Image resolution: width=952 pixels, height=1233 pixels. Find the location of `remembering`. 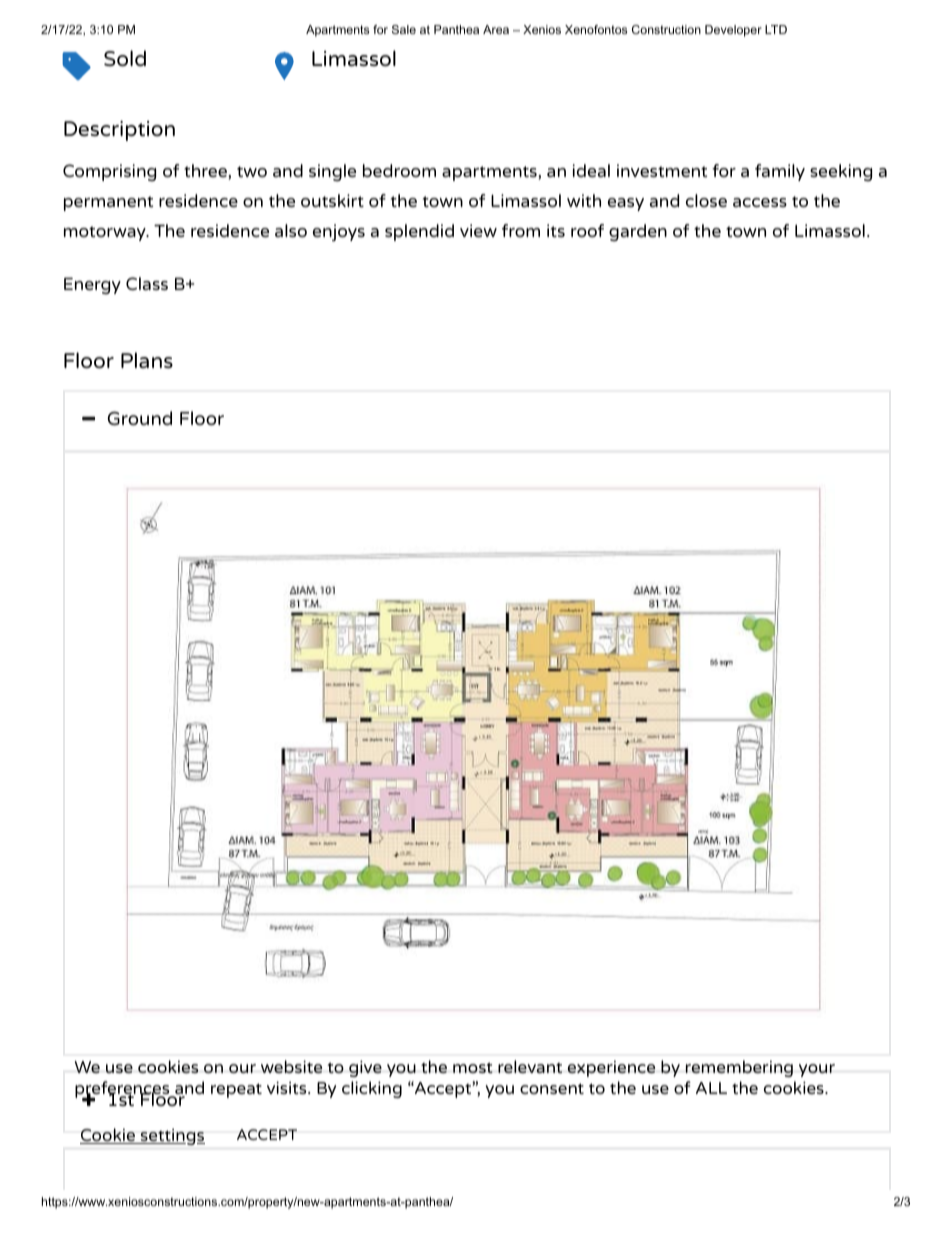

remembering is located at coordinates (739, 1068).
